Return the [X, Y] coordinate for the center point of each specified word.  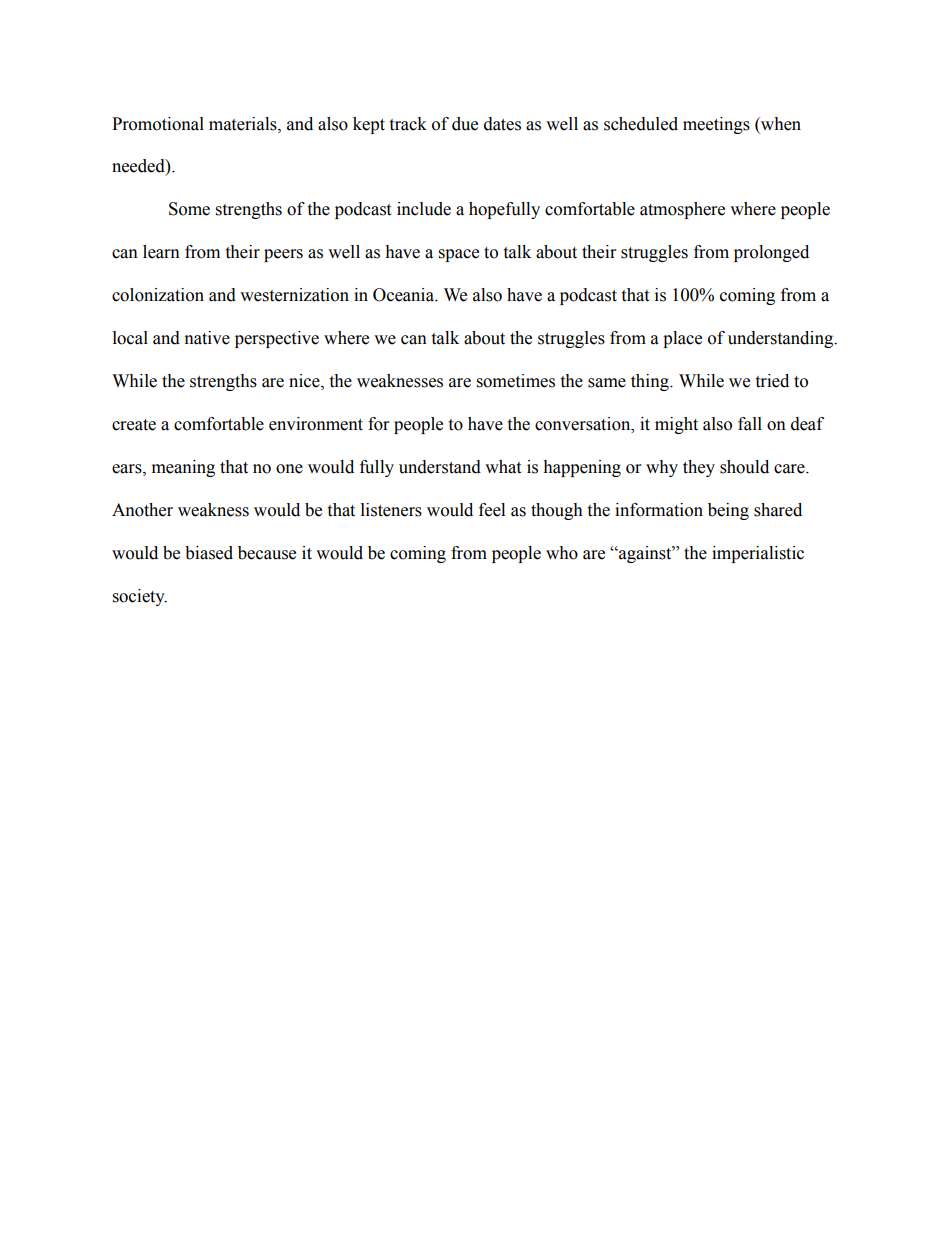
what [503, 467]
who [562, 553]
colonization [158, 295]
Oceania [404, 295]
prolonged [771, 253]
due [465, 124]
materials [244, 124]
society [140, 597]
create [134, 425]
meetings [716, 125]
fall [750, 424]
